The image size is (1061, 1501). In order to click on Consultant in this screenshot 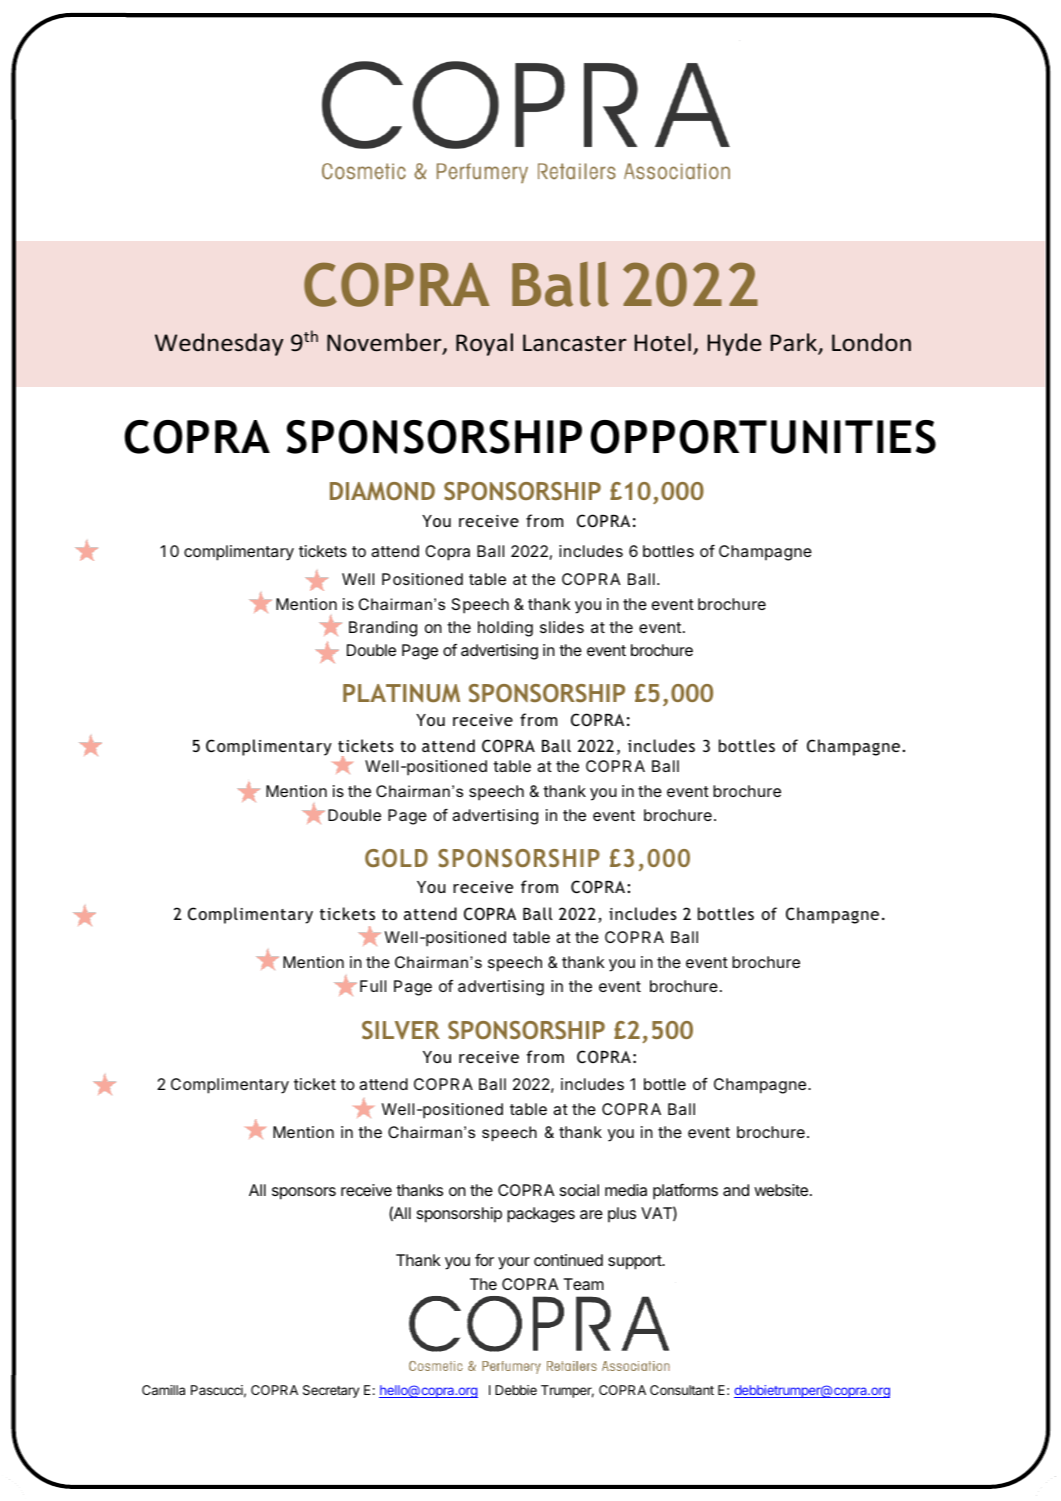, I will do `click(682, 1390)`.
